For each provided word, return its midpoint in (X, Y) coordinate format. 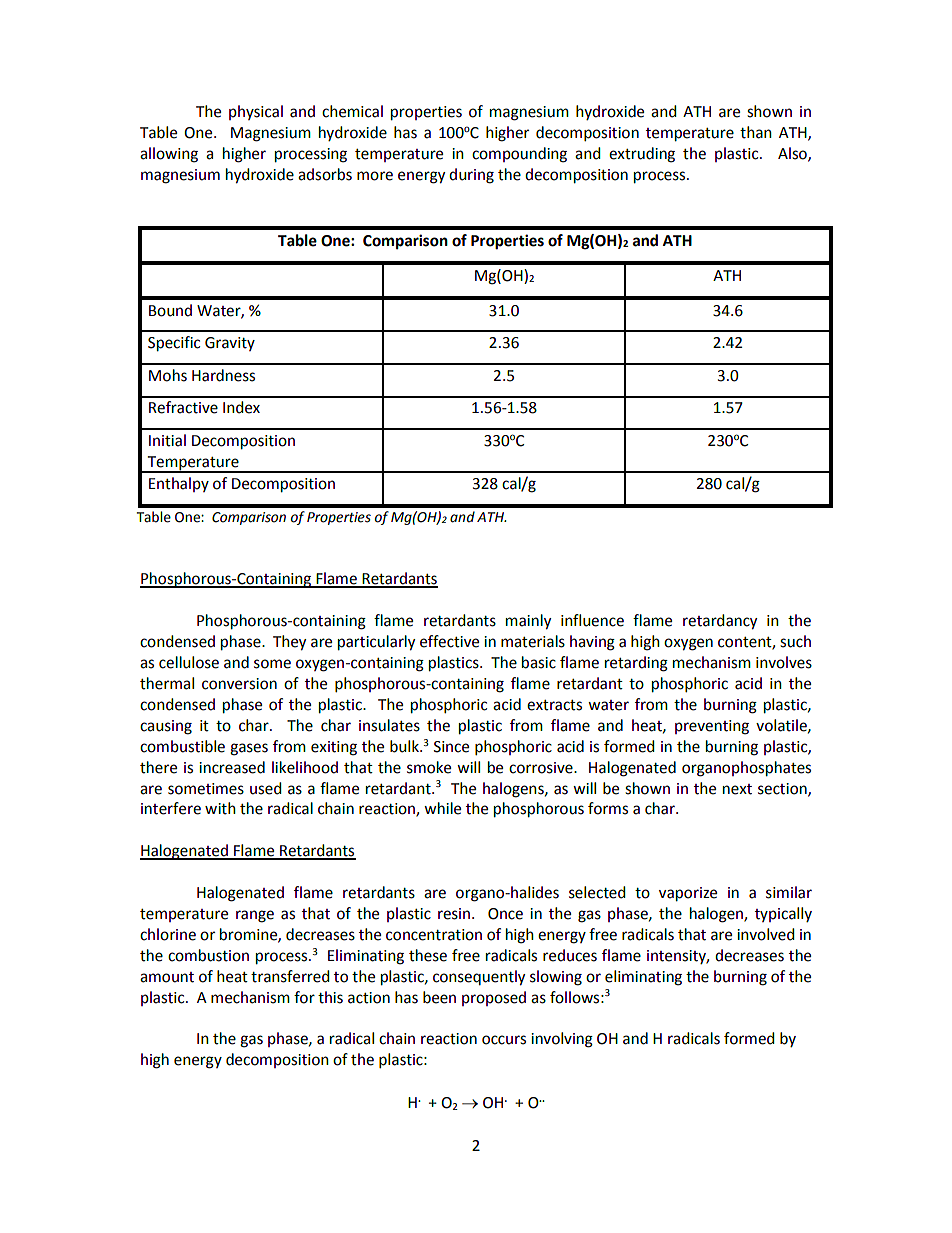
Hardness (223, 375)
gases (249, 749)
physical (256, 112)
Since (451, 747)
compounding (519, 155)
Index (241, 407)
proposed (494, 998)
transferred (290, 976)
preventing (712, 727)
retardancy (720, 622)
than (756, 132)
